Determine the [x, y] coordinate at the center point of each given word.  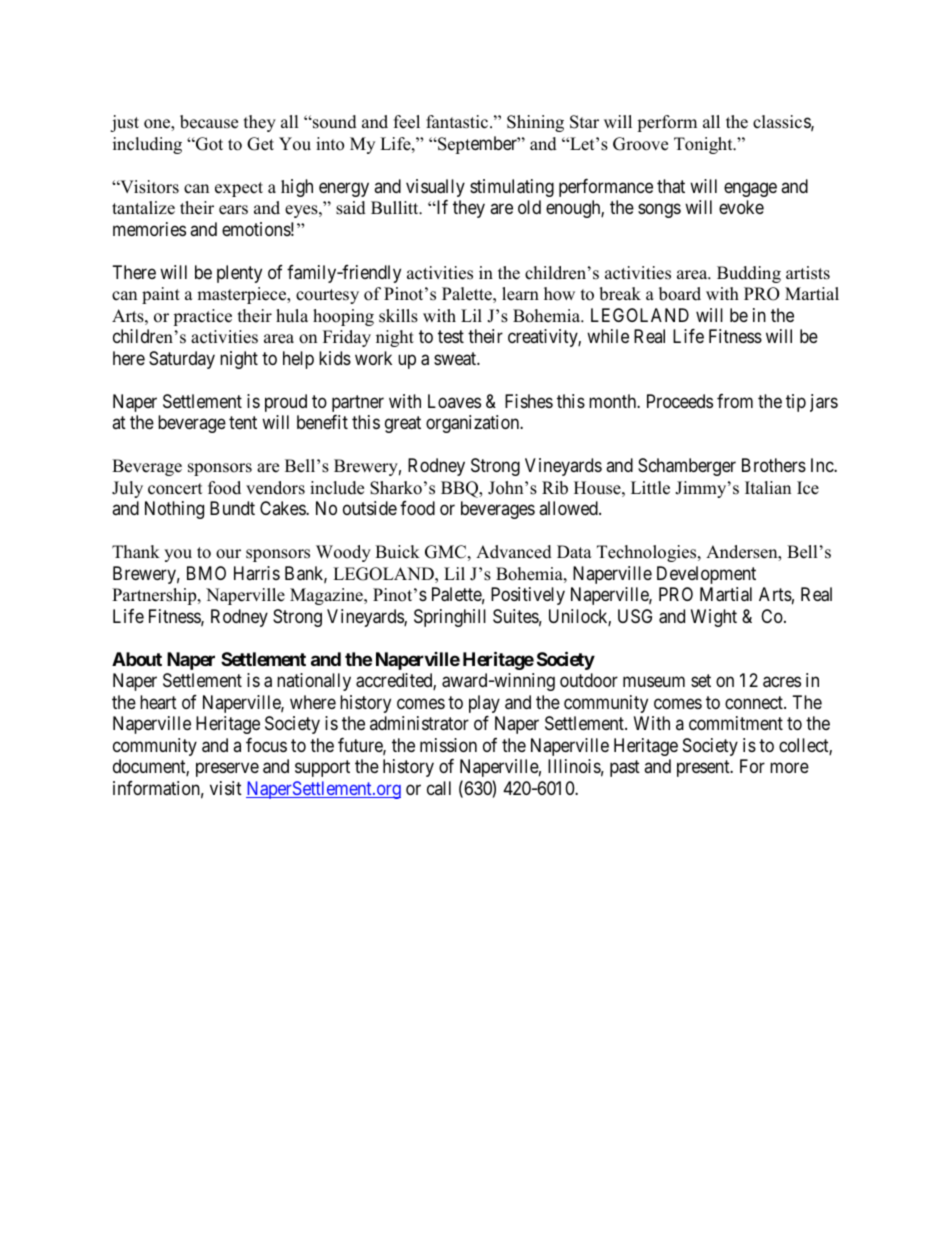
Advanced [514, 552]
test [451, 336]
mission [448, 745]
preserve [227, 769]
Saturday [182, 360]
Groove [640, 144]
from [735, 401]
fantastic [458, 122]
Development [706, 575]
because [209, 122]
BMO [206, 573]
